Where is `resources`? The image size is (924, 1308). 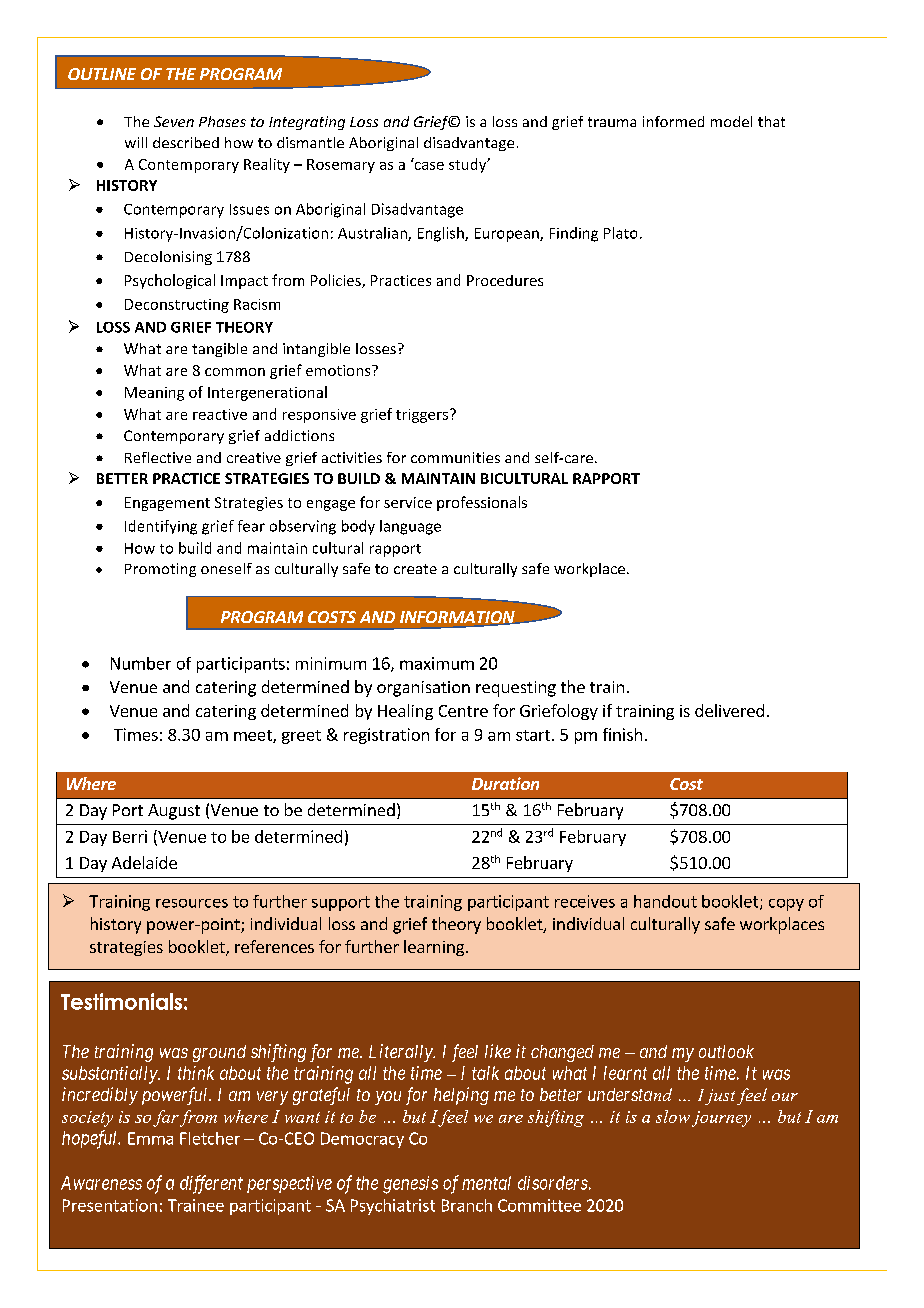
resources is located at coordinates (192, 903).
